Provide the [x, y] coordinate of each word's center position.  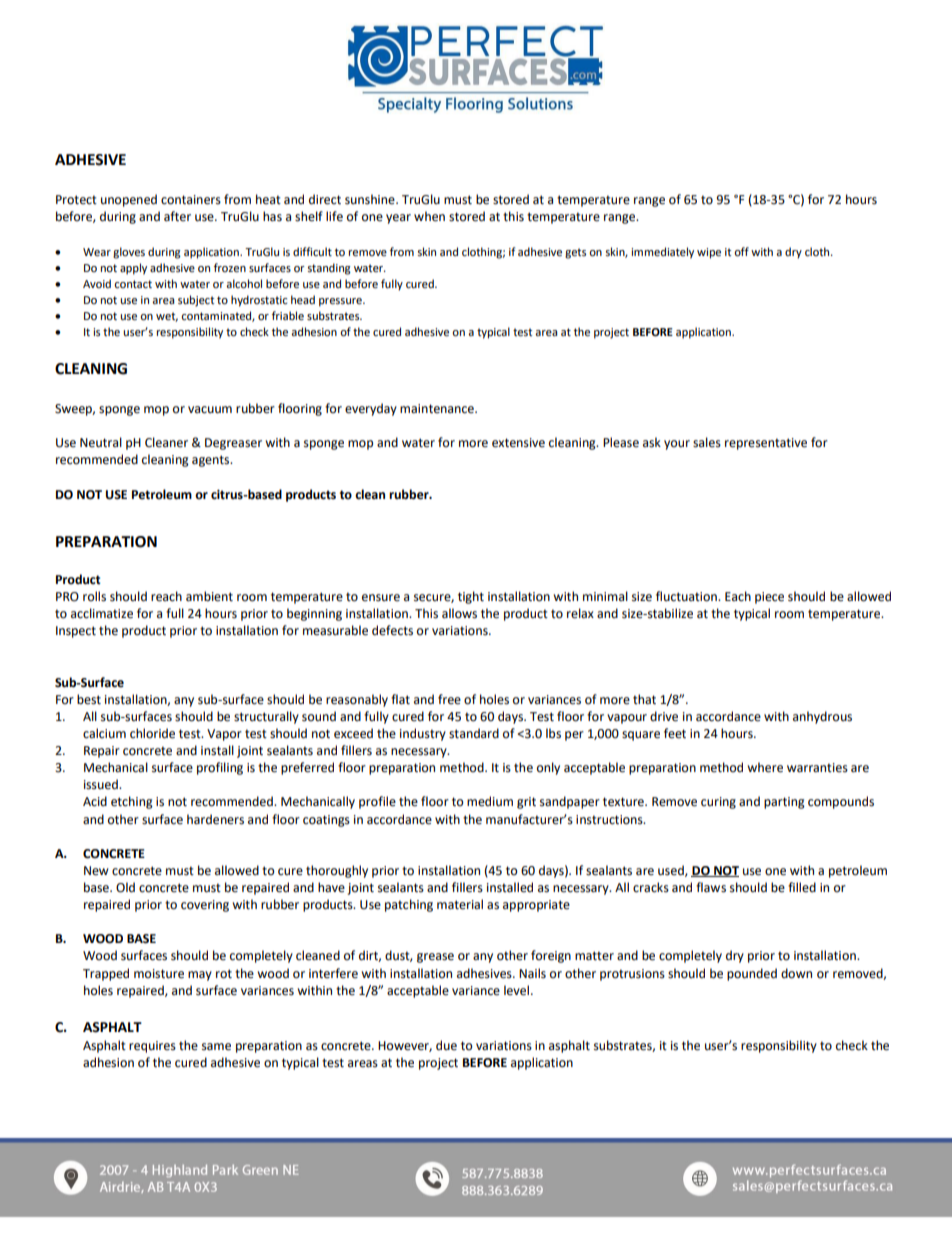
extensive [518, 443]
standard [474, 733]
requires [152, 1047]
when [429, 216]
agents [212, 461]
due [446, 1045]
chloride [152, 733]
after [177, 216]
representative [766, 444]
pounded [752, 974]
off [741, 252]
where [765, 767]
